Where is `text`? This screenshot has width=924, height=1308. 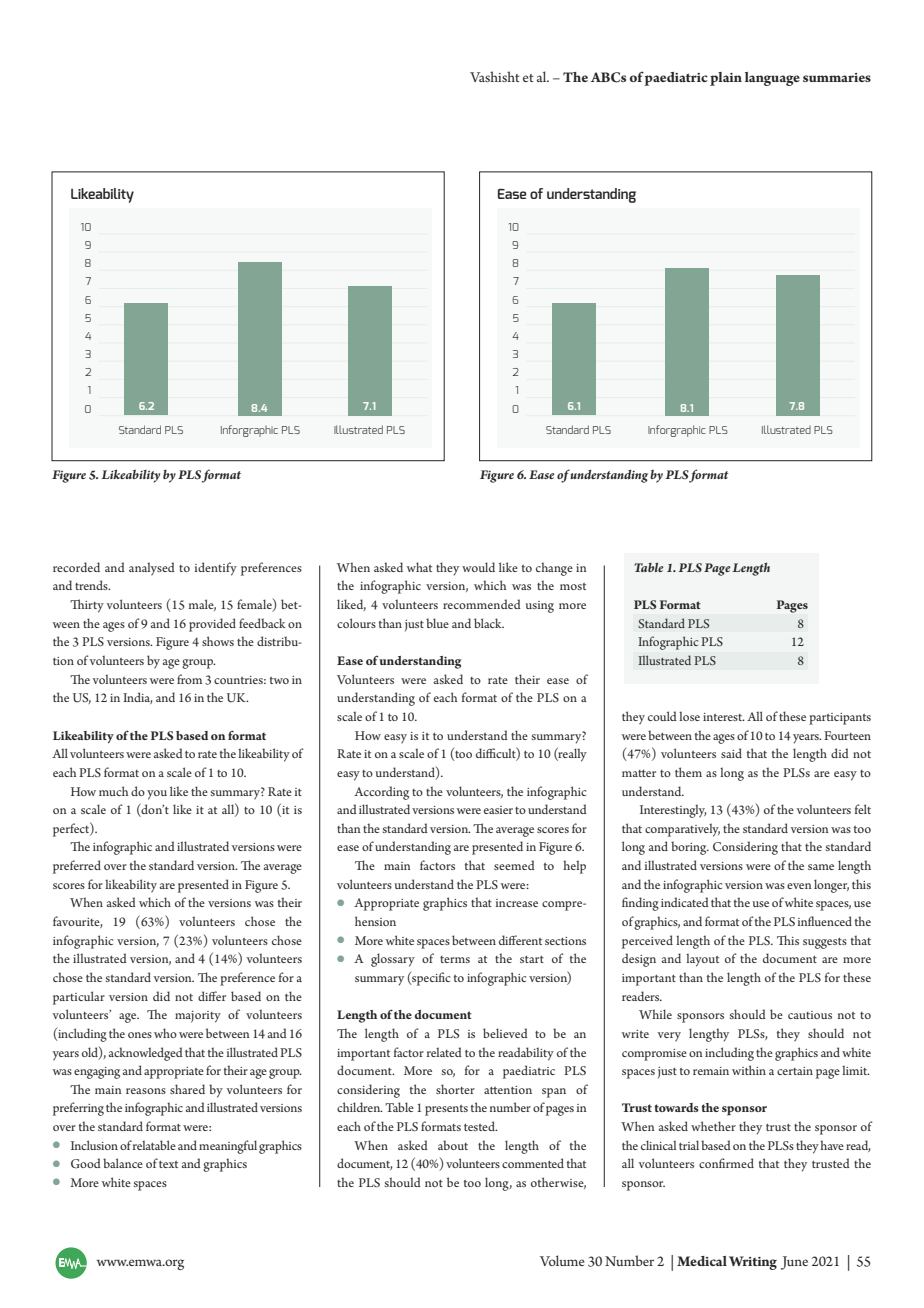 text is located at coordinates (168, 1164).
